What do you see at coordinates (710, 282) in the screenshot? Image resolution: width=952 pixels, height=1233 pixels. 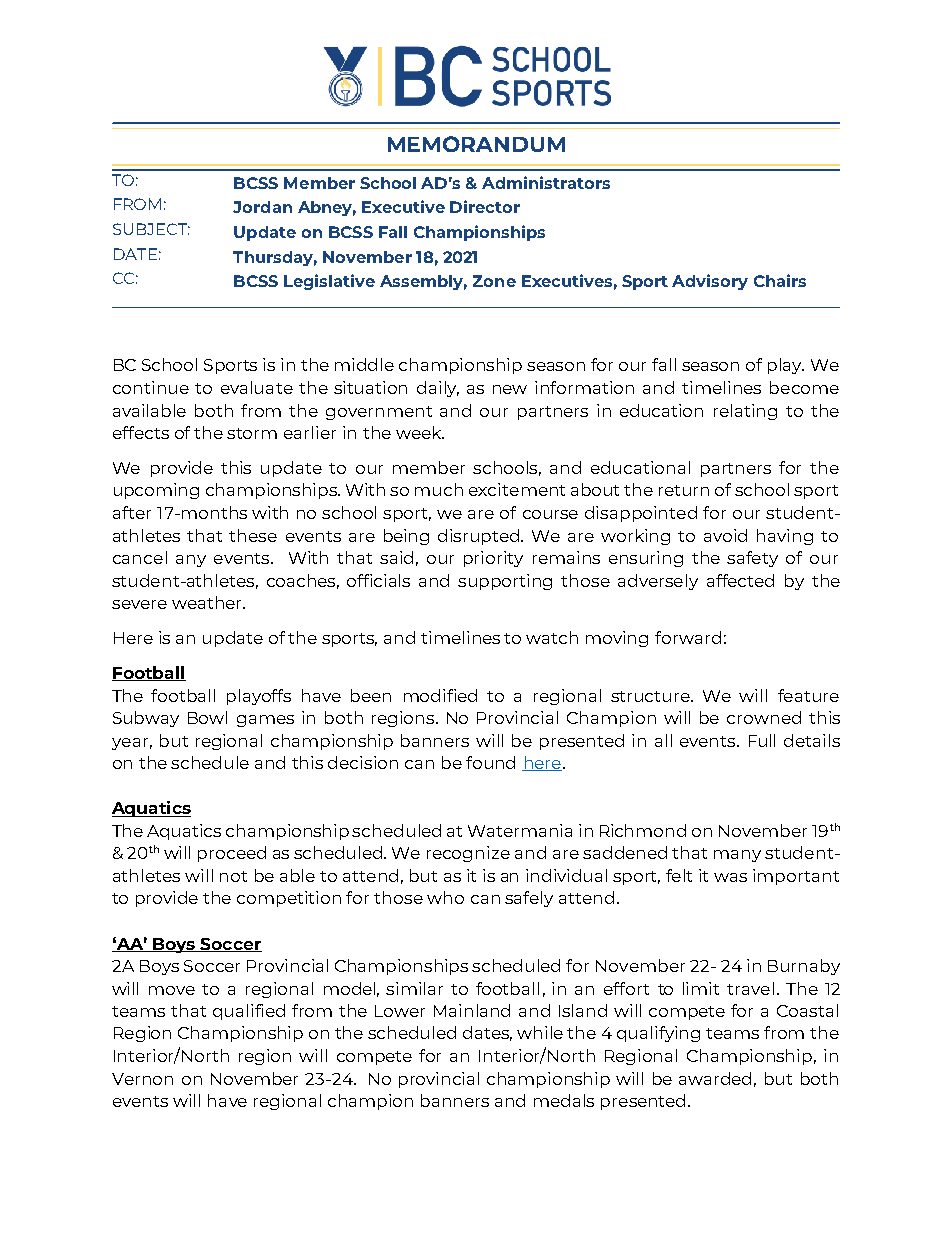 I see `Advisory` at bounding box center [710, 282].
